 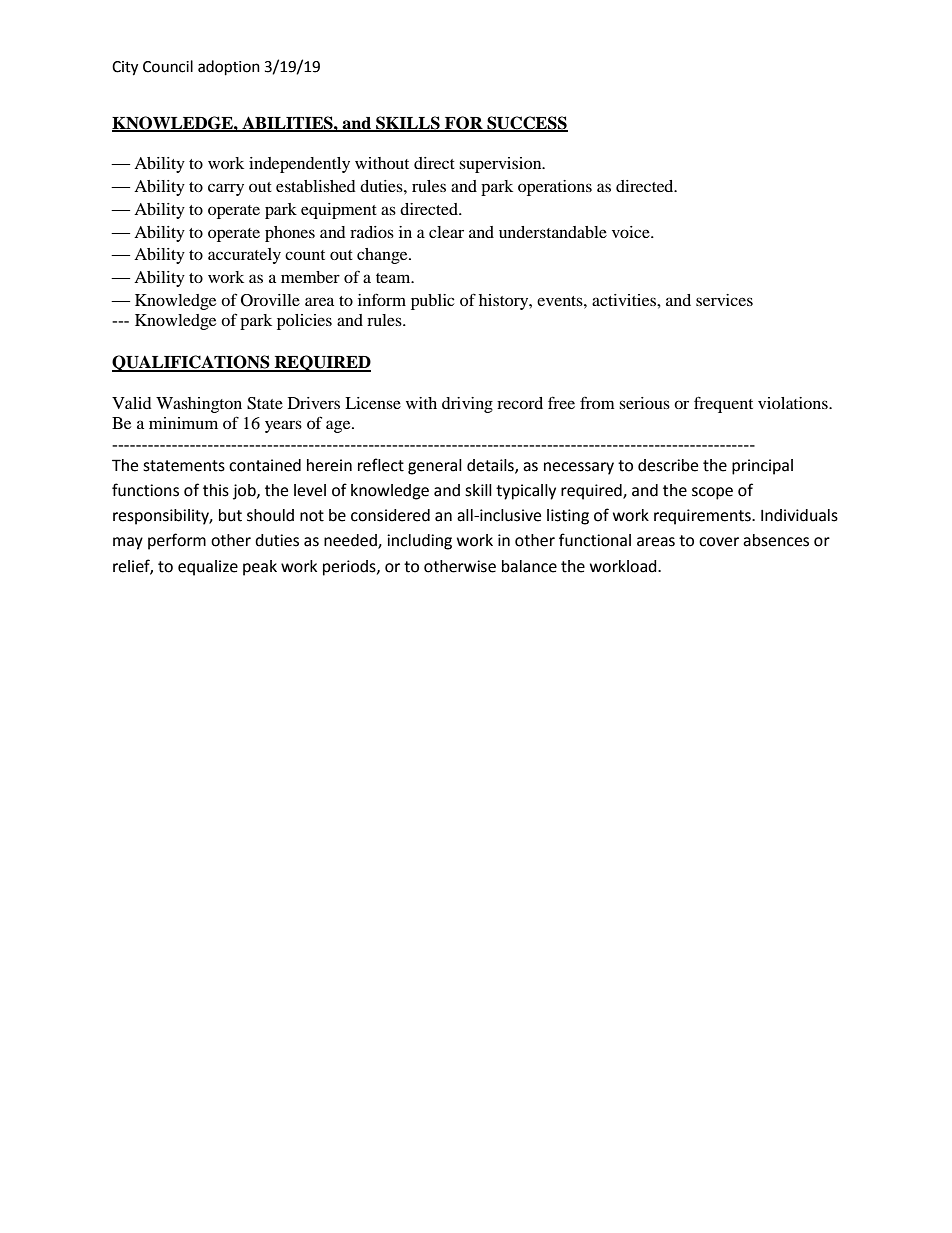 What do you see at coordinates (433, 302) in the document?
I see `public` at bounding box center [433, 302].
